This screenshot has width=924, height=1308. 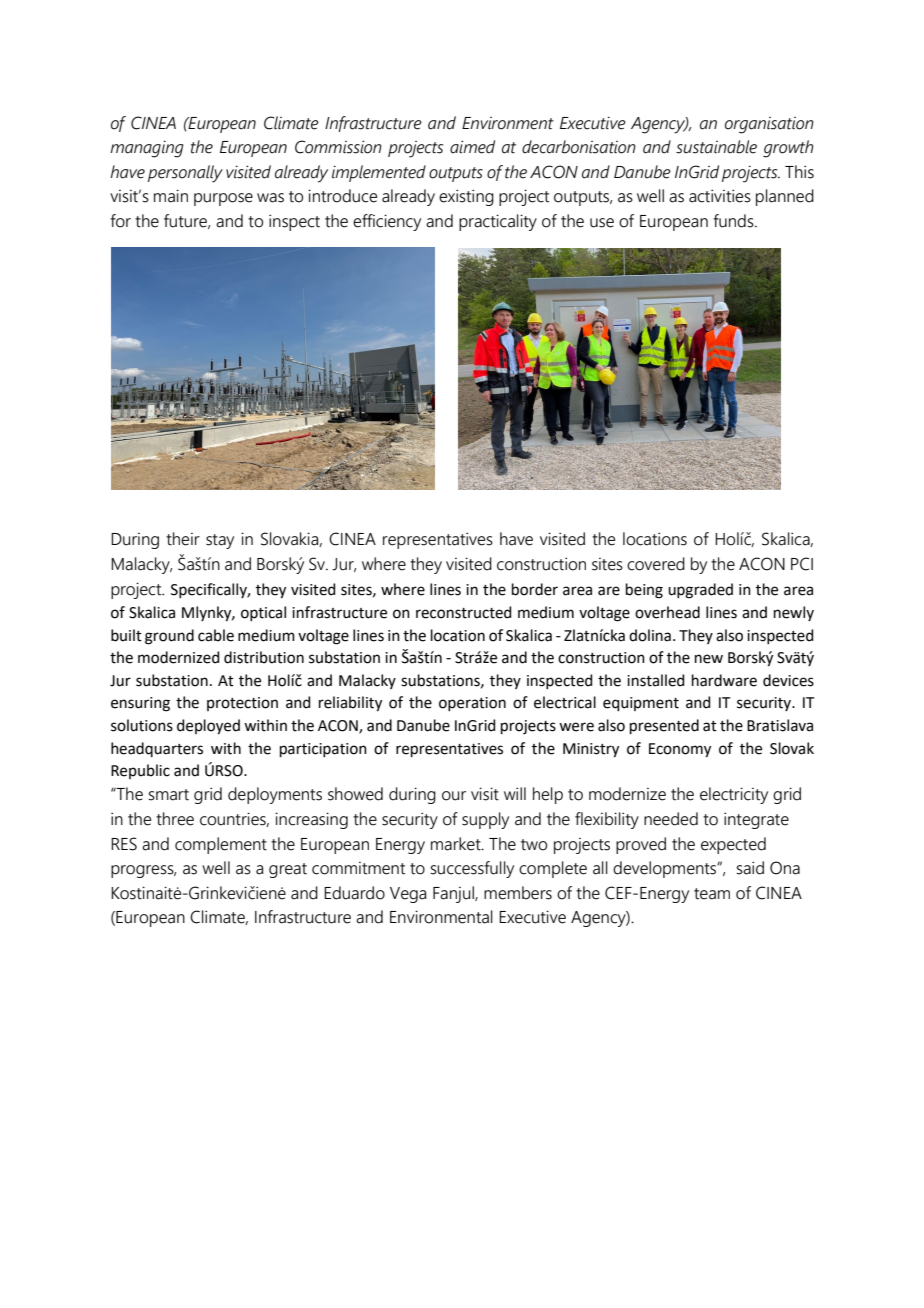 What do you see at coordinates (208, 727) in the screenshot?
I see `deployed` at bounding box center [208, 727].
